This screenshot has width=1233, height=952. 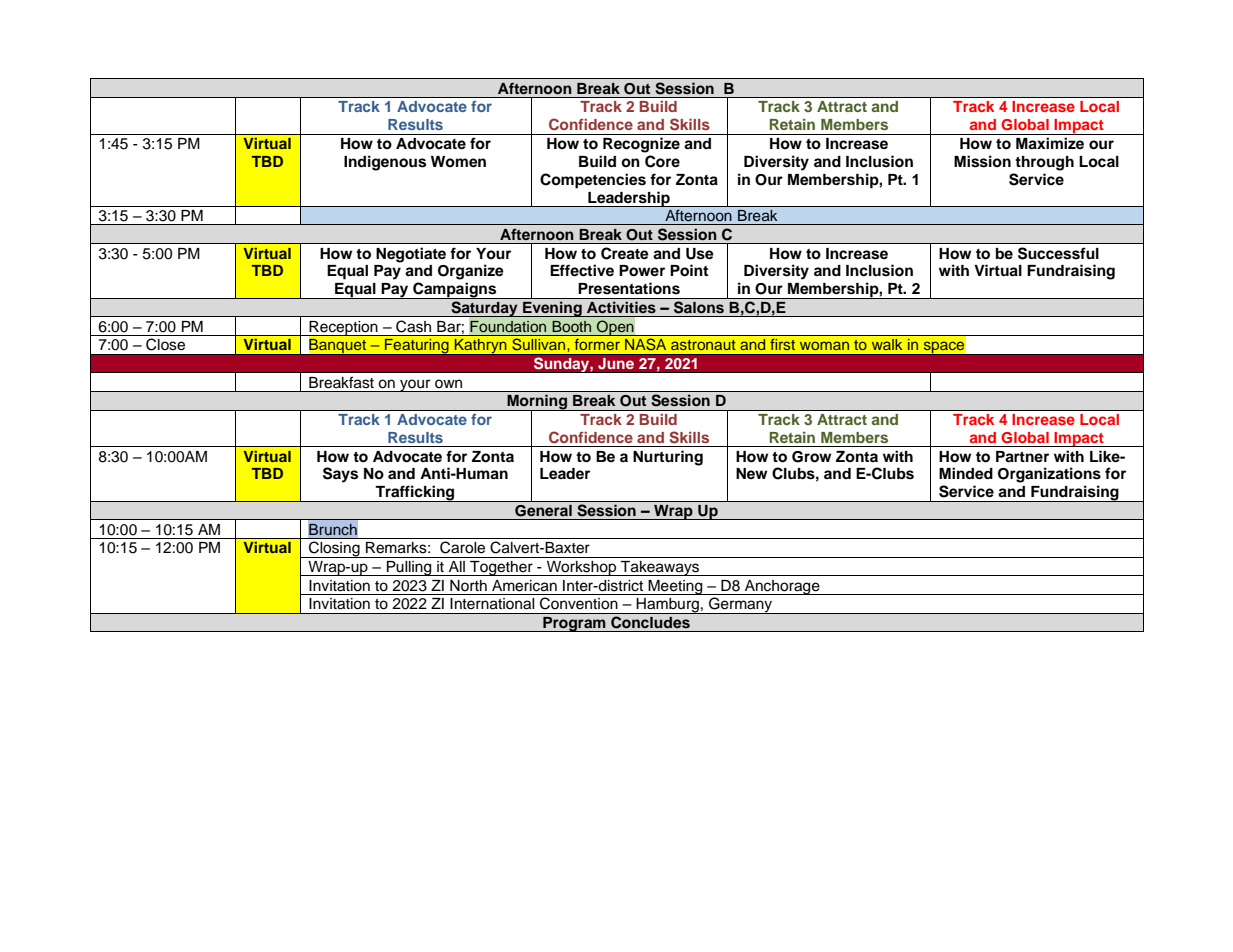 I want to click on Hamburg, so click(x=668, y=606).
